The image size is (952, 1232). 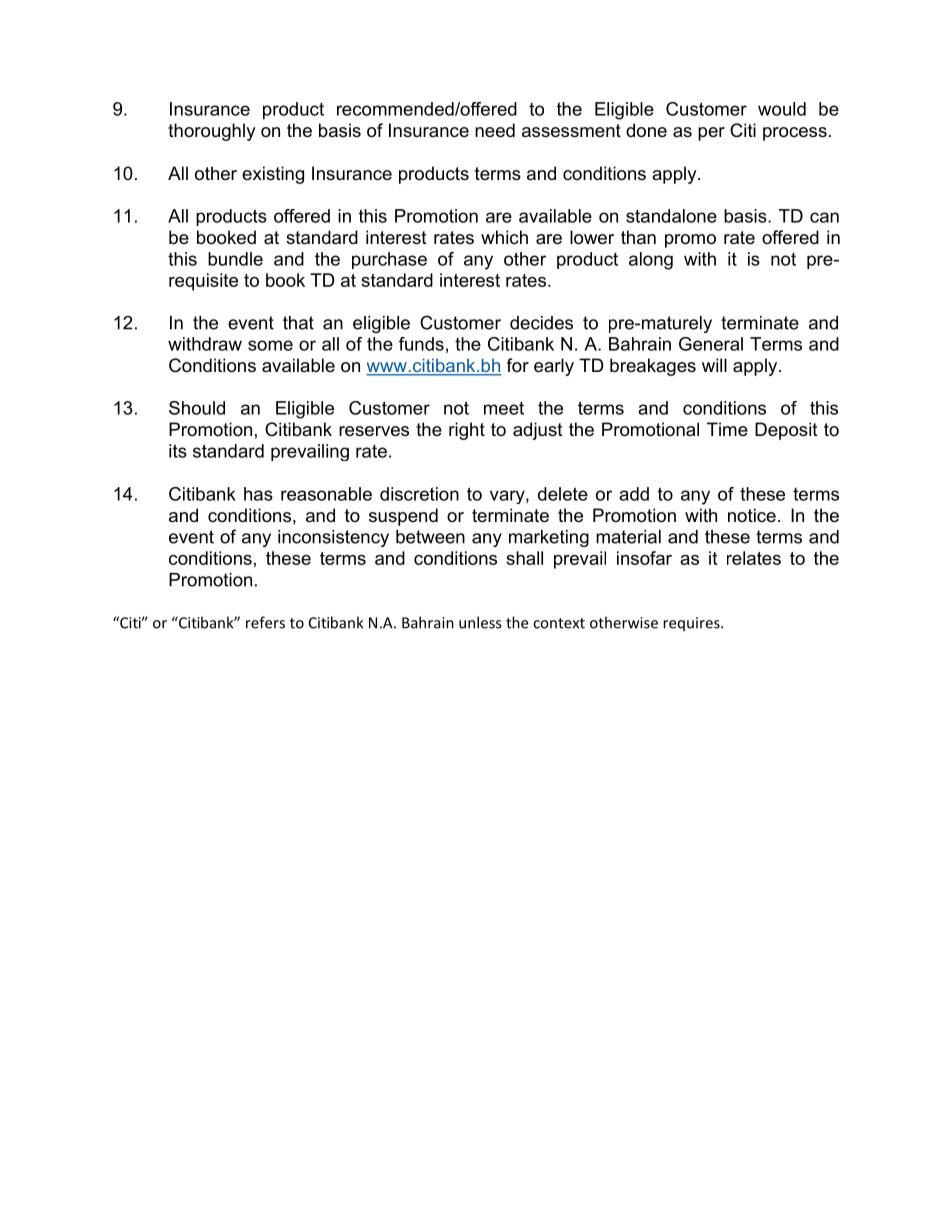 What do you see at coordinates (711, 134) in the page?
I see `per` at bounding box center [711, 134].
